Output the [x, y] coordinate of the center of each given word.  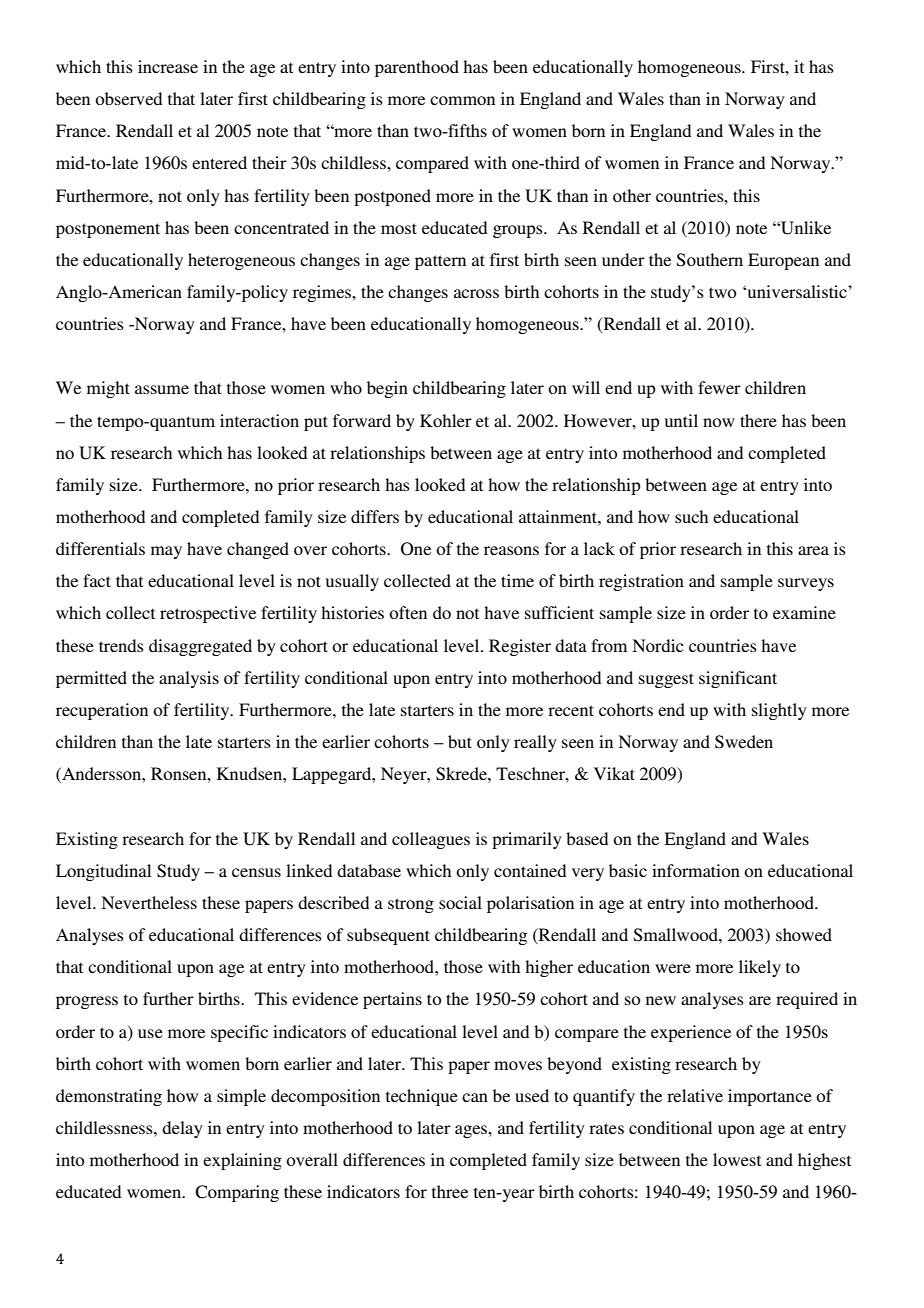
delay [182, 1129]
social [460, 902]
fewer [719, 387]
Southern [710, 260]
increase [168, 66]
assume [162, 389]
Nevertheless [149, 902]
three [450, 1191]
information [696, 870]
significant [738, 679]
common [462, 100]
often [408, 612]
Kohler [446, 420]
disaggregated [200, 647]
